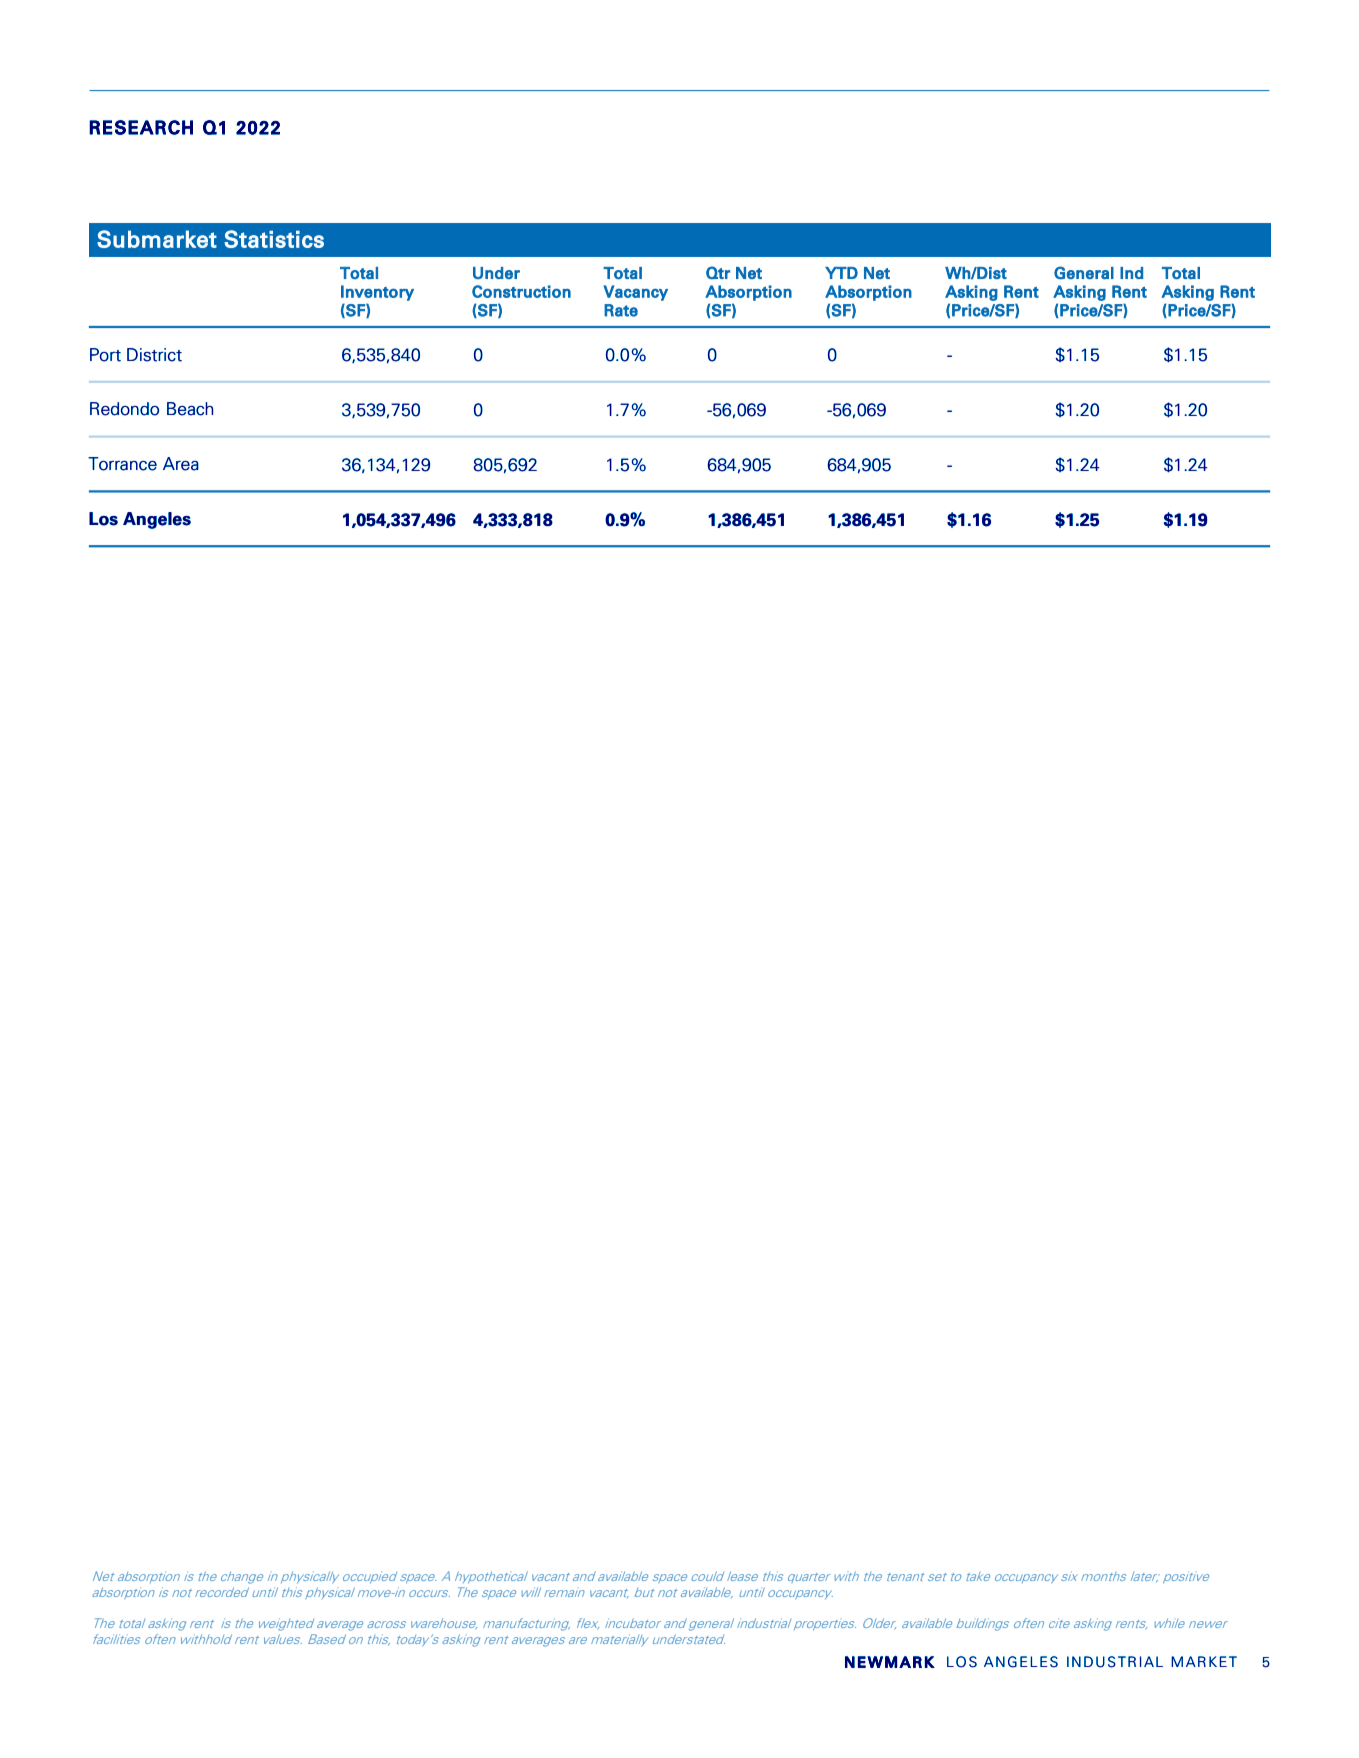 The height and width of the screenshot is (1758, 1359). What do you see at coordinates (124, 409) in the screenshot?
I see `Redondo` at bounding box center [124, 409].
